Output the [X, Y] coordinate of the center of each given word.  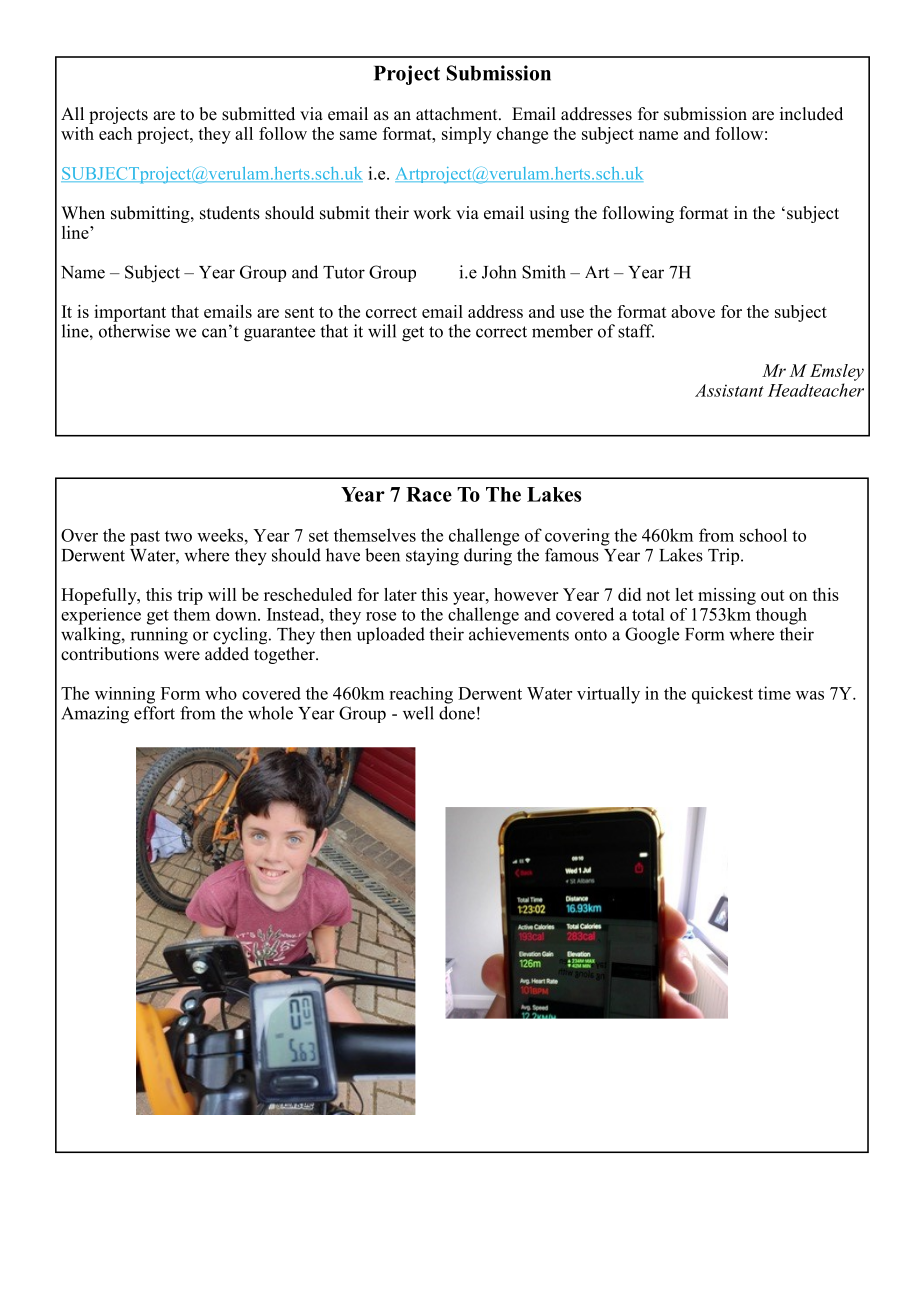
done [457, 713]
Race [429, 494]
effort [154, 713]
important [130, 313]
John [499, 272]
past [145, 538]
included [811, 114]
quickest [722, 695]
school [763, 535]
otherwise [134, 331]
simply [467, 135]
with [77, 133]
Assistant [729, 390]
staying [432, 557]
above [693, 311]
